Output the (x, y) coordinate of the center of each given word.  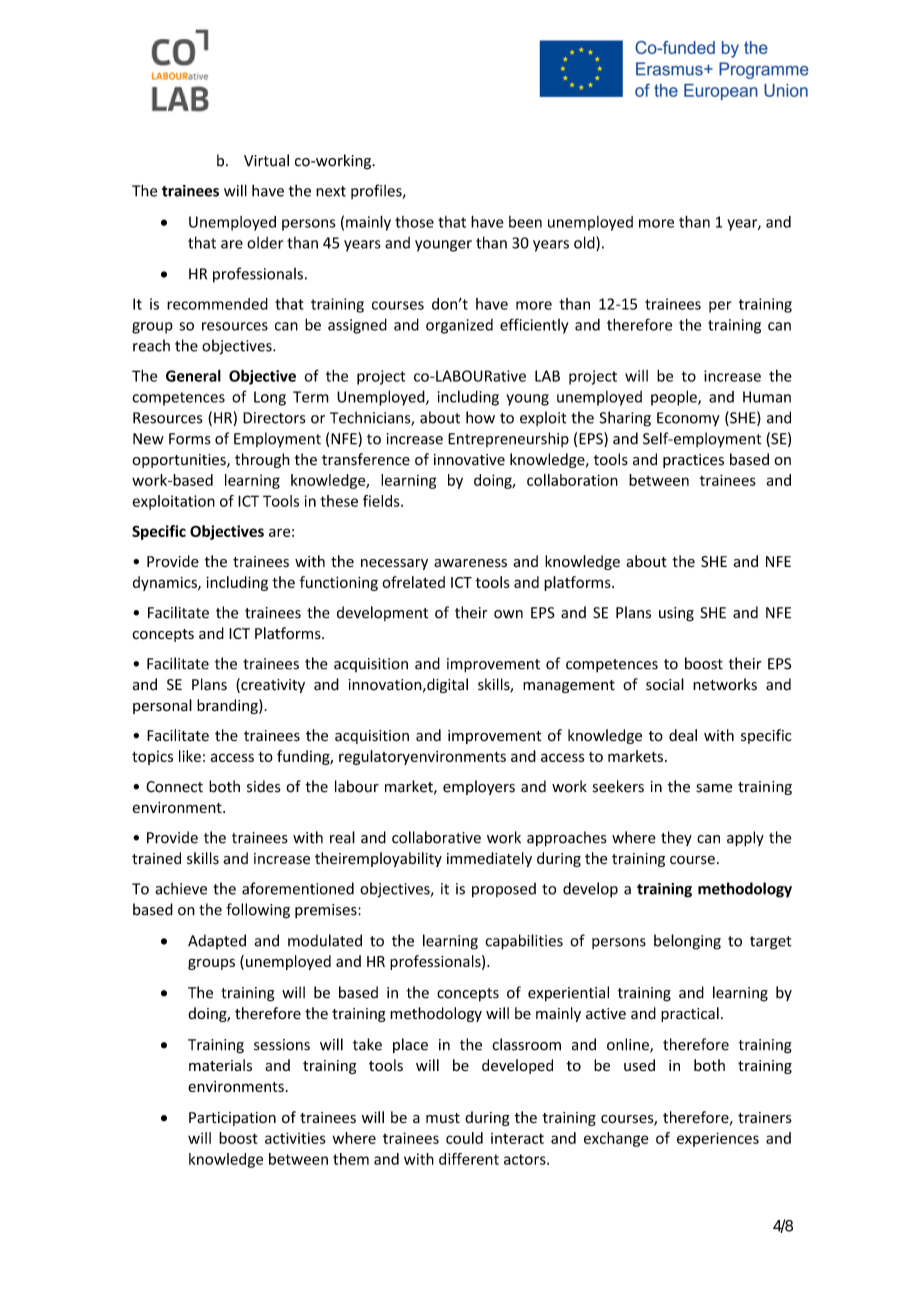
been (525, 222)
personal (162, 706)
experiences (718, 1139)
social (665, 684)
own (508, 614)
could (464, 1138)
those (414, 222)
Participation (232, 1119)
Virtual (266, 160)
